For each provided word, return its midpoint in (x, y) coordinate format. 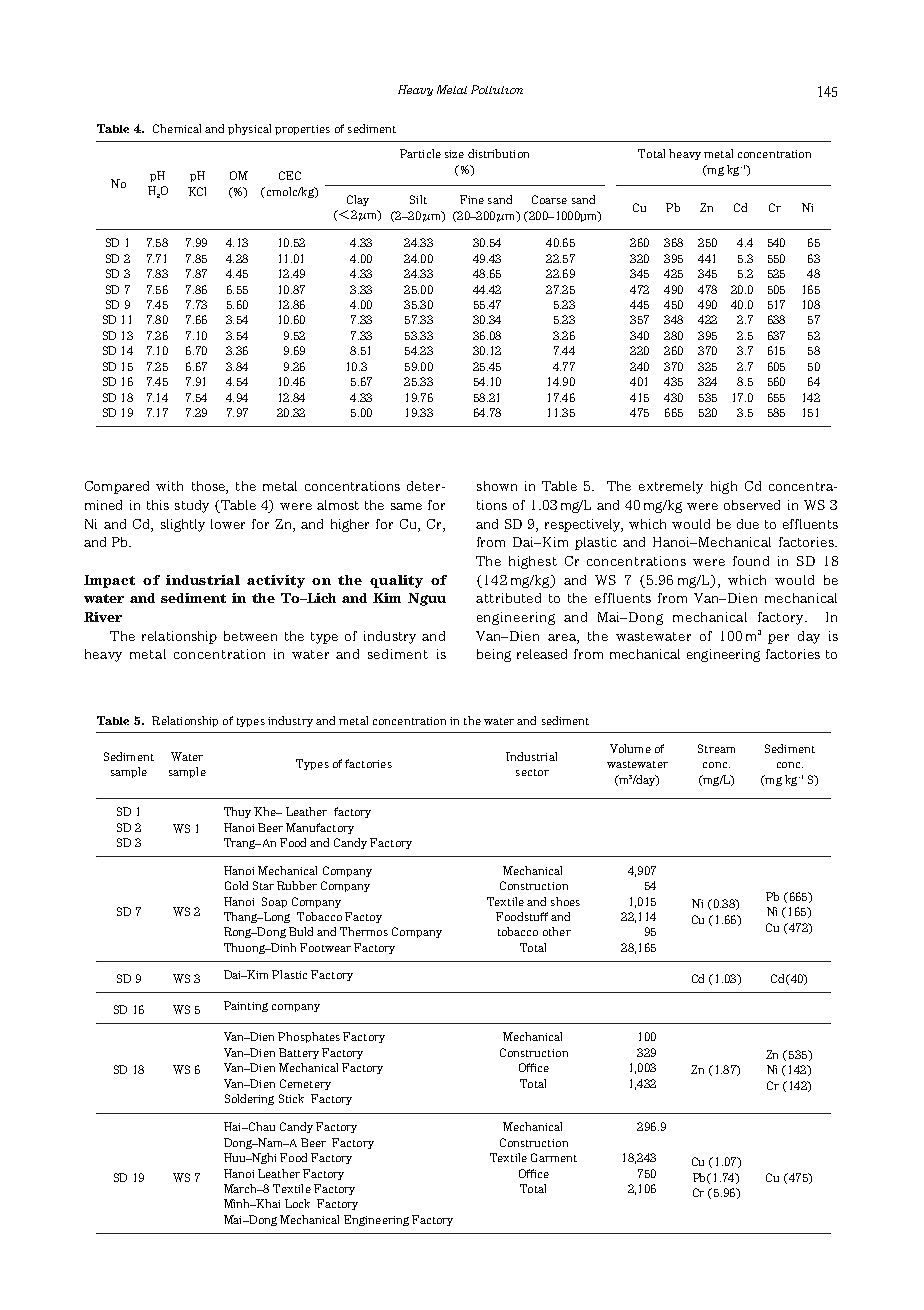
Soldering (249, 1099)
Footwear (325, 947)
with (169, 486)
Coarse (549, 199)
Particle (420, 153)
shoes (565, 901)
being (494, 655)
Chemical (177, 128)
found (751, 561)
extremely (671, 487)
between (250, 636)
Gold (236, 885)
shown (497, 486)
